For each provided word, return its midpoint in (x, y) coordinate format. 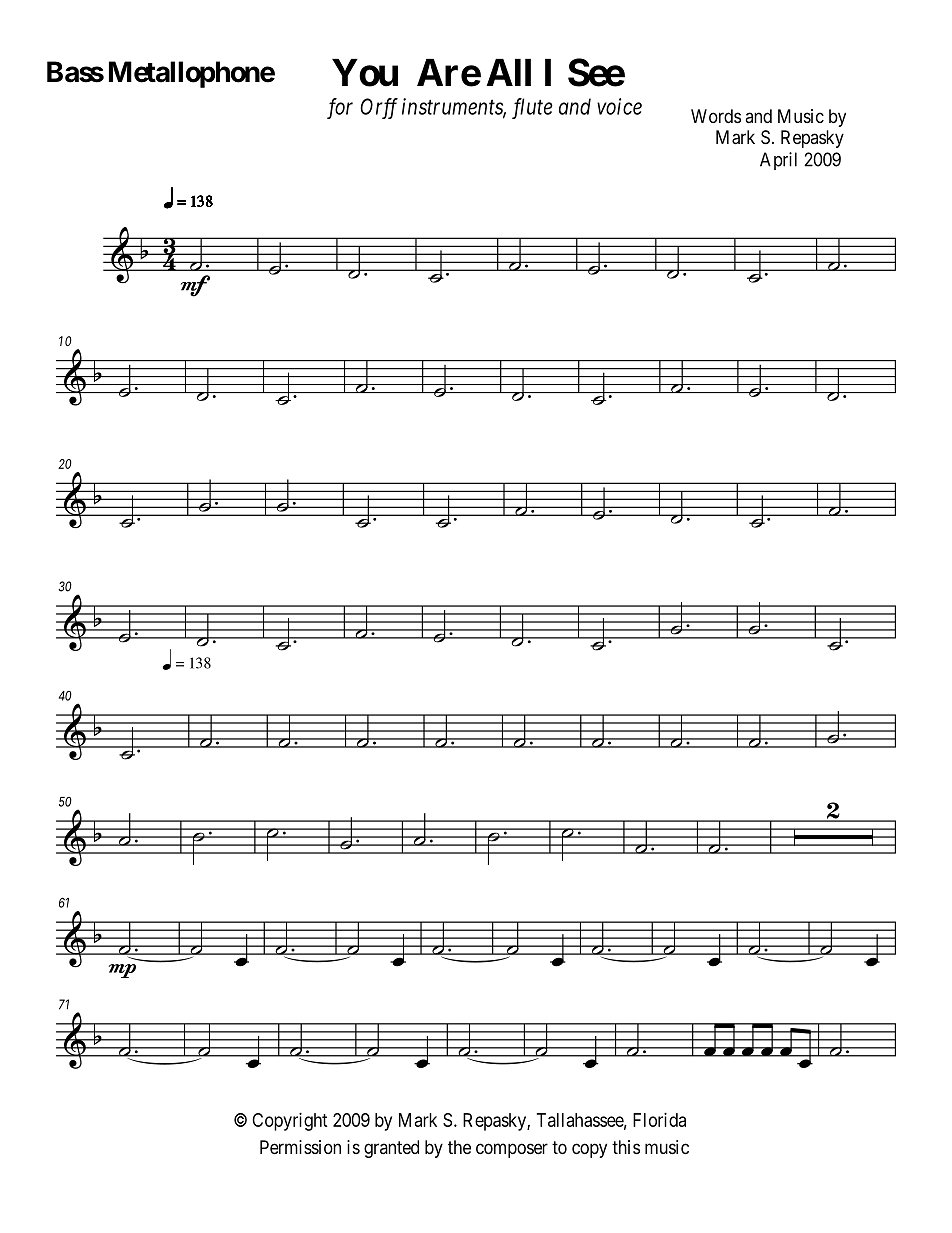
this (626, 1147)
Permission (300, 1147)
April (778, 161)
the (459, 1147)
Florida (659, 1120)
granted (391, 1149)
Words (716, 116)
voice (619, 106)
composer (512, 1150)
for (340, 108)
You (365, 73)
